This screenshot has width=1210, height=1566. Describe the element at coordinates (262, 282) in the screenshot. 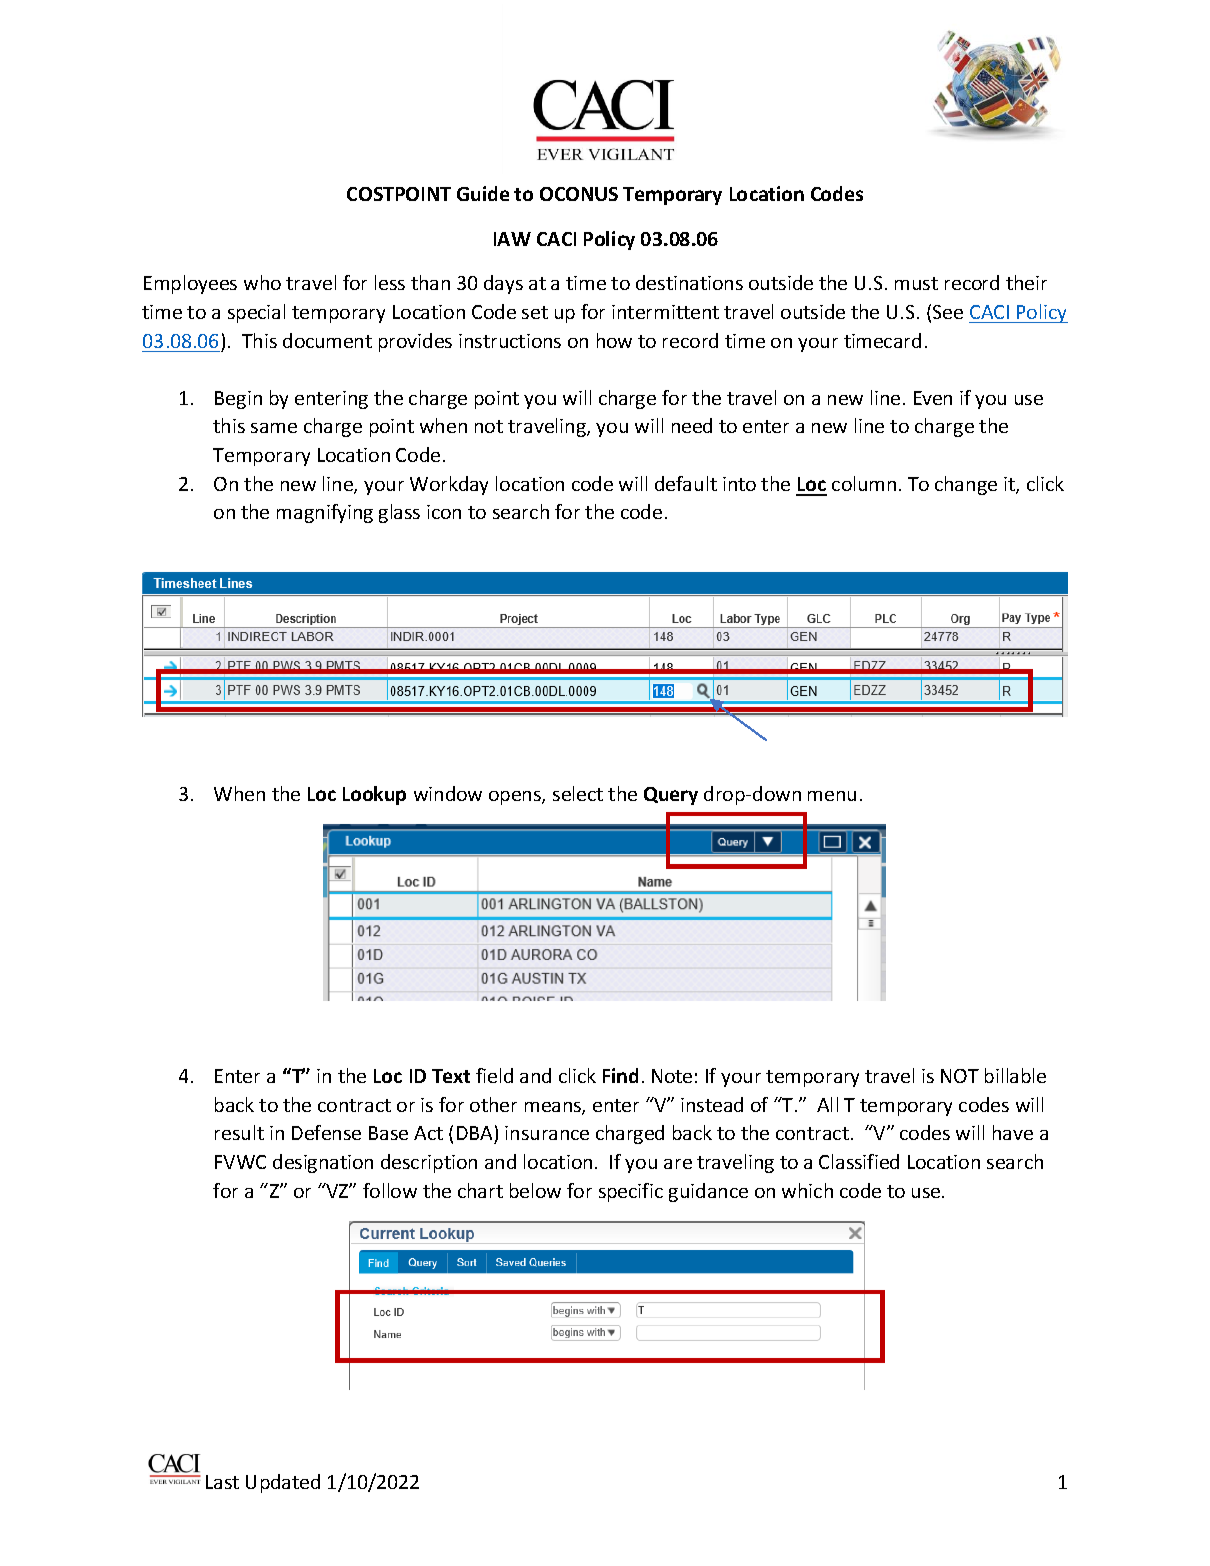

I see `who` at that location.
